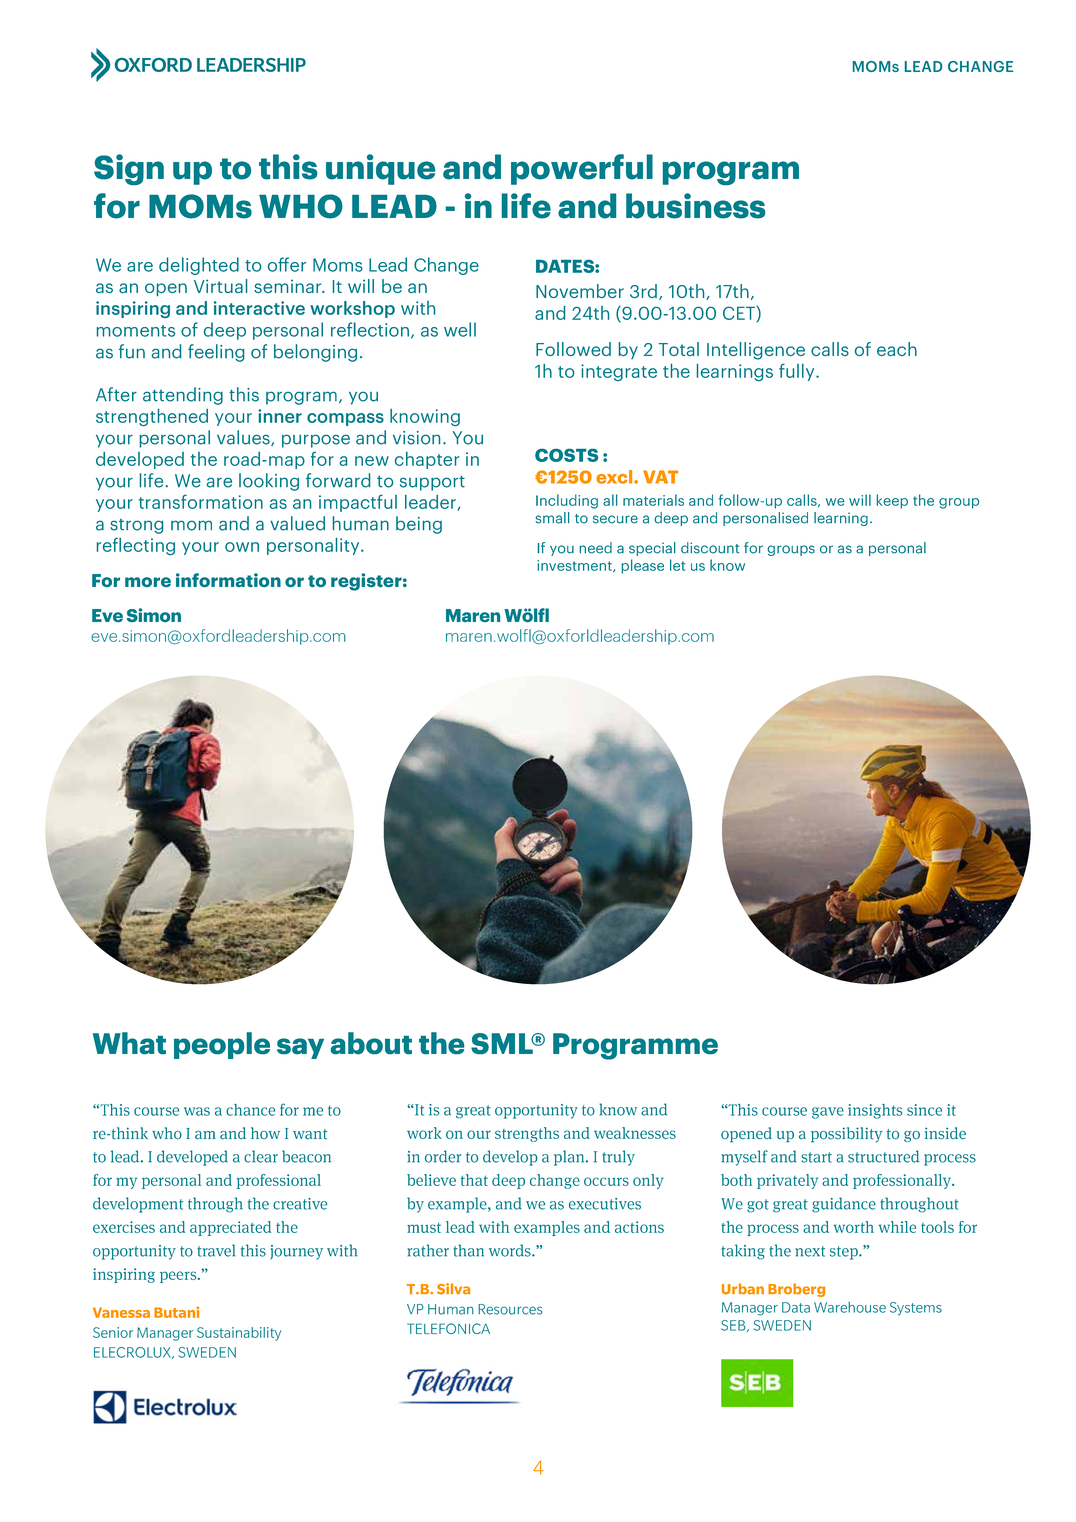  Describe the element at coordinates (710, 548) in the document. I see `discount` at that location.
